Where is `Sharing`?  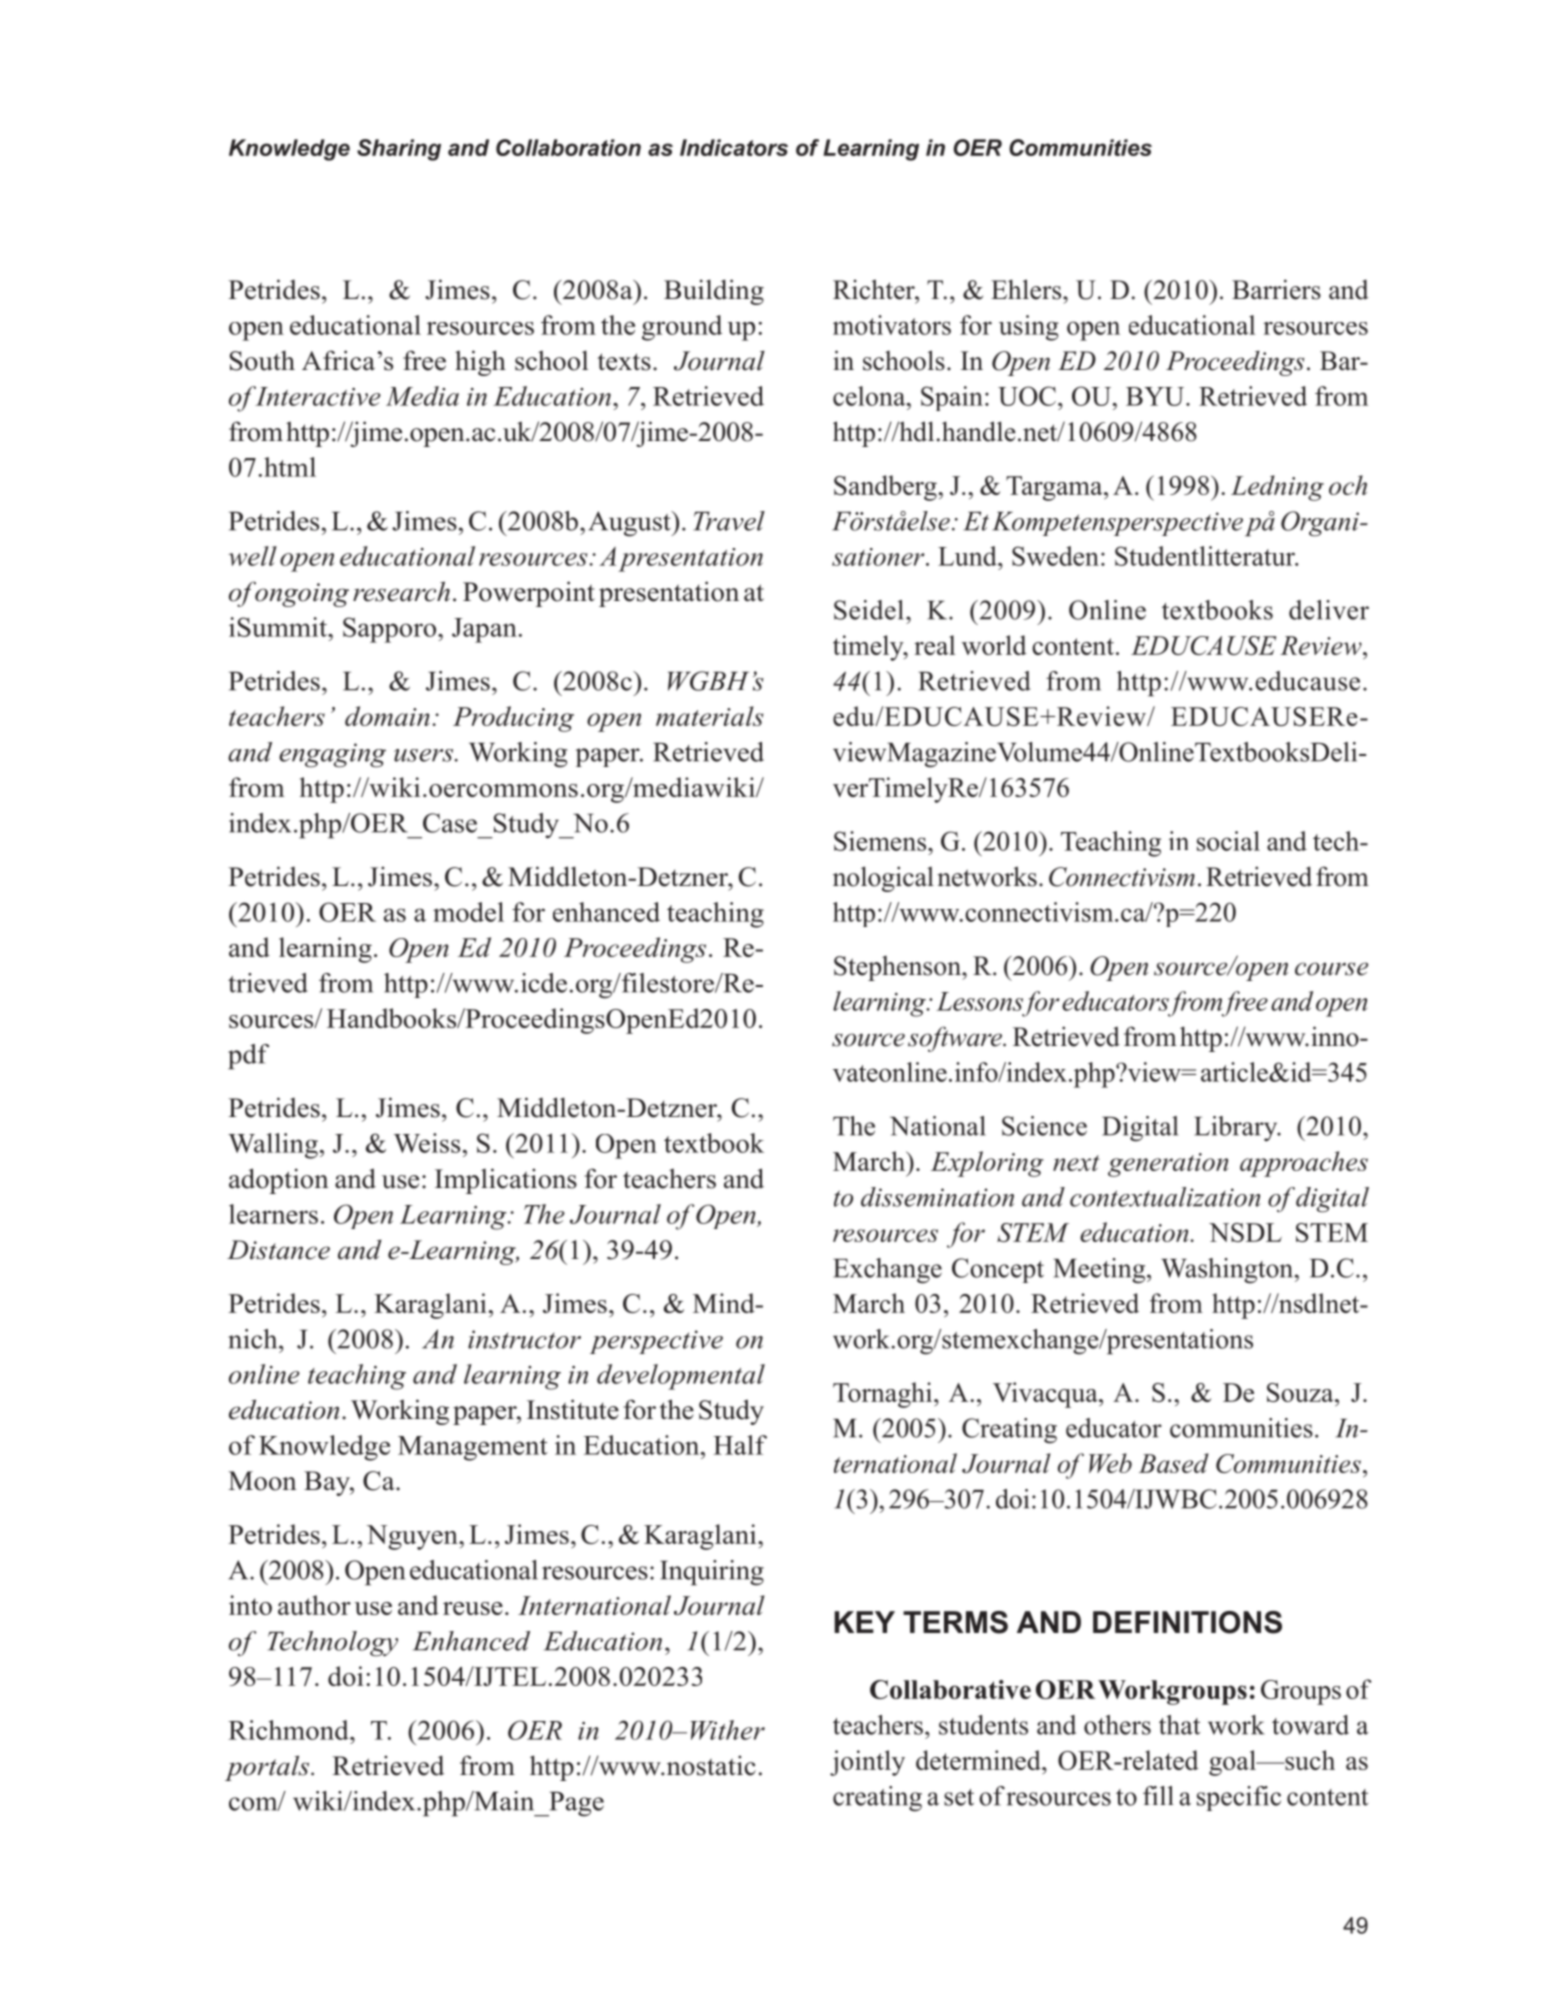 Sharing is located at coordinates (399, 150).
